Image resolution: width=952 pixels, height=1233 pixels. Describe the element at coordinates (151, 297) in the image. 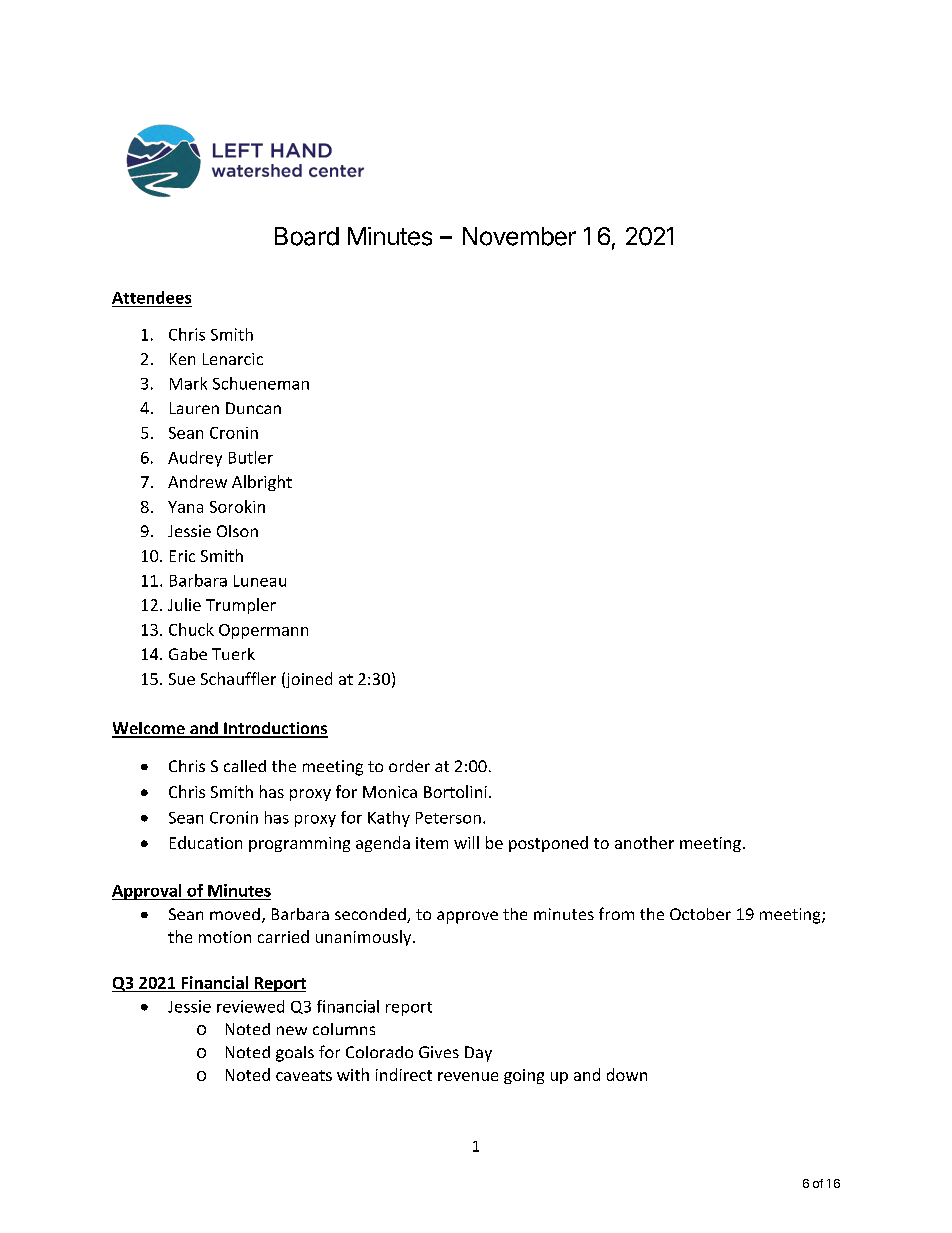

I see `Attendees` at that location.
